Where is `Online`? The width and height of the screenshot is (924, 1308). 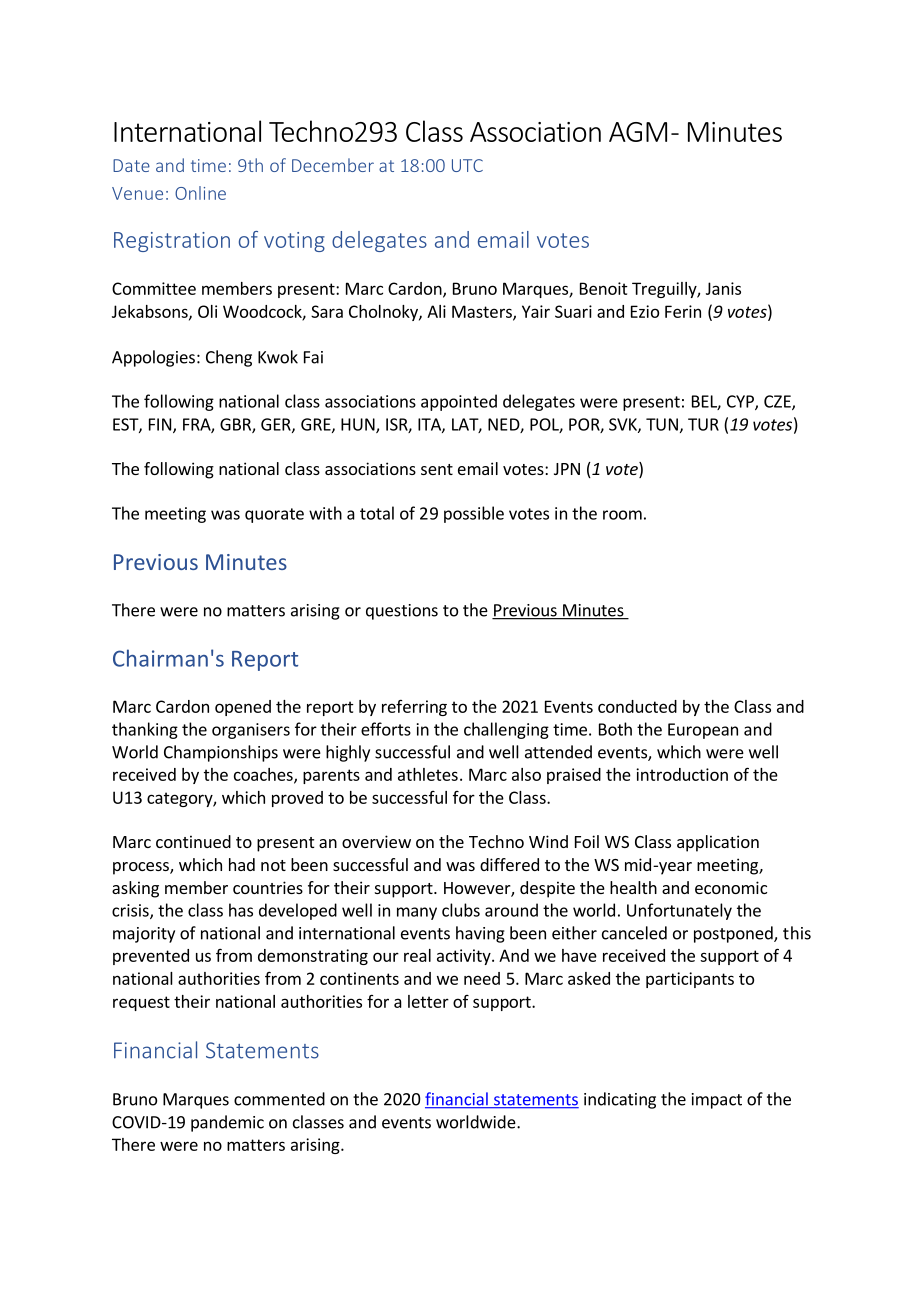 Online is located at coordinates (200, 193).
